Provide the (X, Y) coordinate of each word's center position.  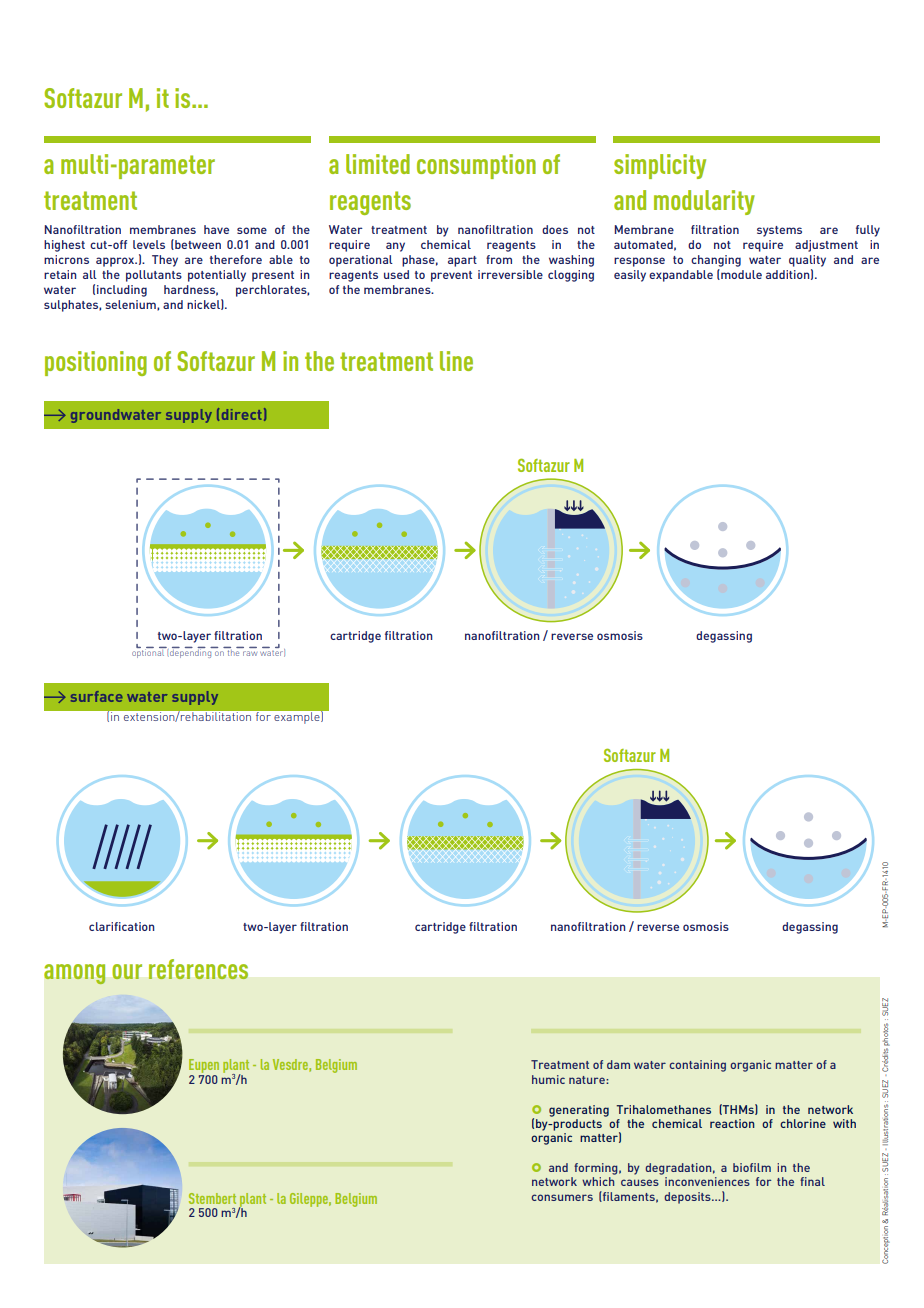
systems (779, 231)
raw (250, 653)
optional (149, 652)
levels (149, 244)
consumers (562, 1197)
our (127, 971)
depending (191, 652)
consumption (476, 166)
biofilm (752, 1167)
